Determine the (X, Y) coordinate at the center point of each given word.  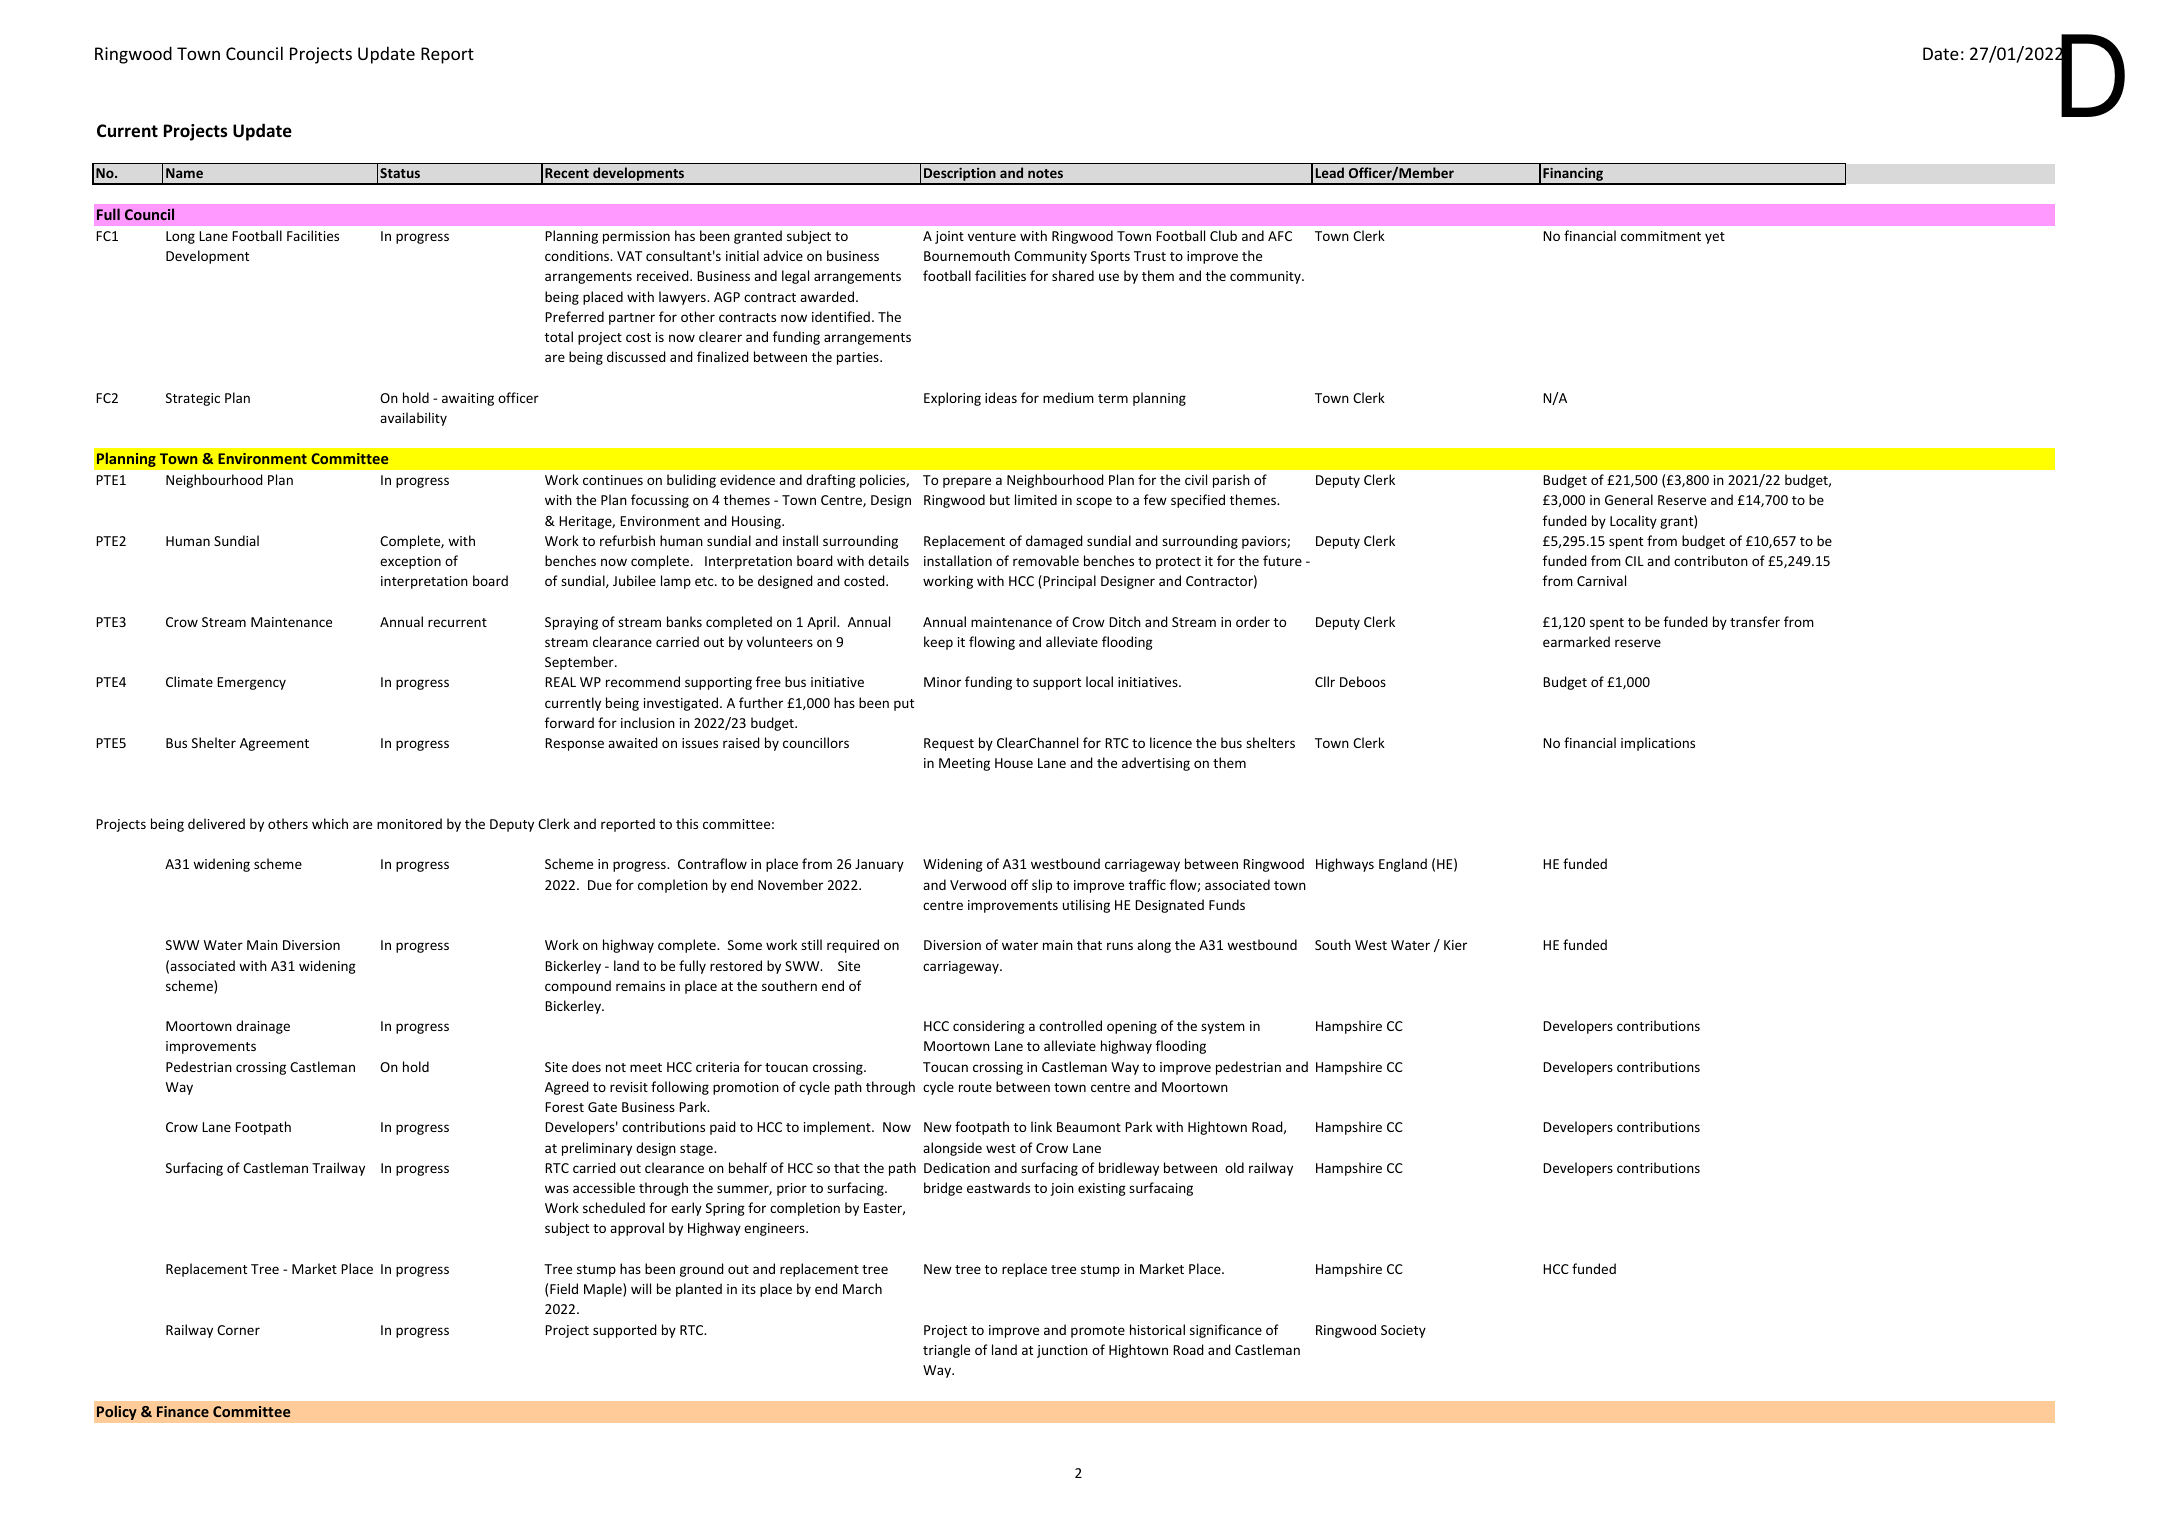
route (975, 1087)
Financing (1573, 176)
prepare (967, 482)
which (330, 823)
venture (992, 236)
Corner (238, 1330)
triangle (946, 1351)
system (1223, 1028)
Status (400, 173)
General (1629, 499)
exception (410, 562)
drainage (263, 1027)
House (1014, 763)
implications (1658, 744)
